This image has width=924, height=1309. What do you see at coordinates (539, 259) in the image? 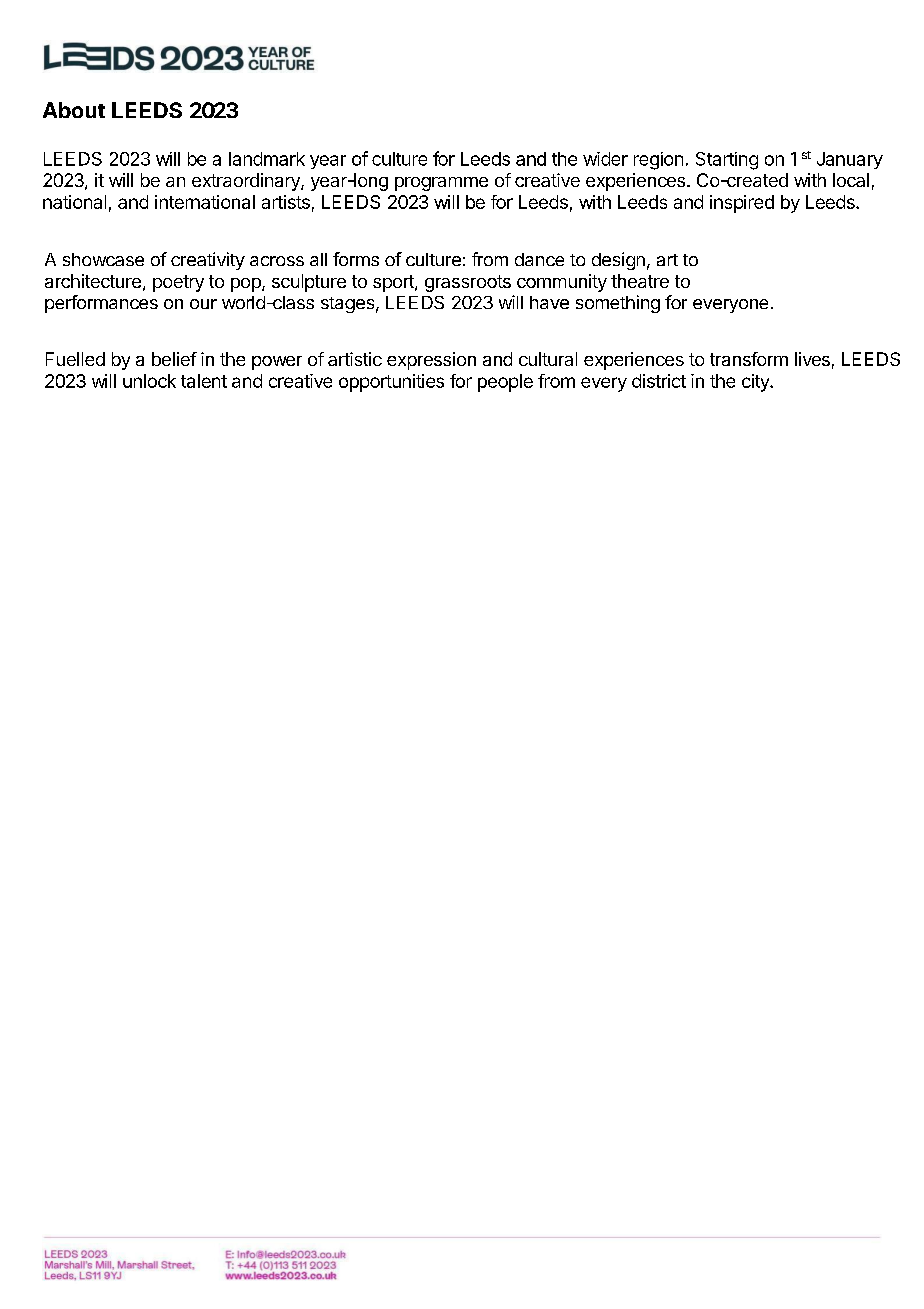
I see `dance` at bounding box center [539, 259].
